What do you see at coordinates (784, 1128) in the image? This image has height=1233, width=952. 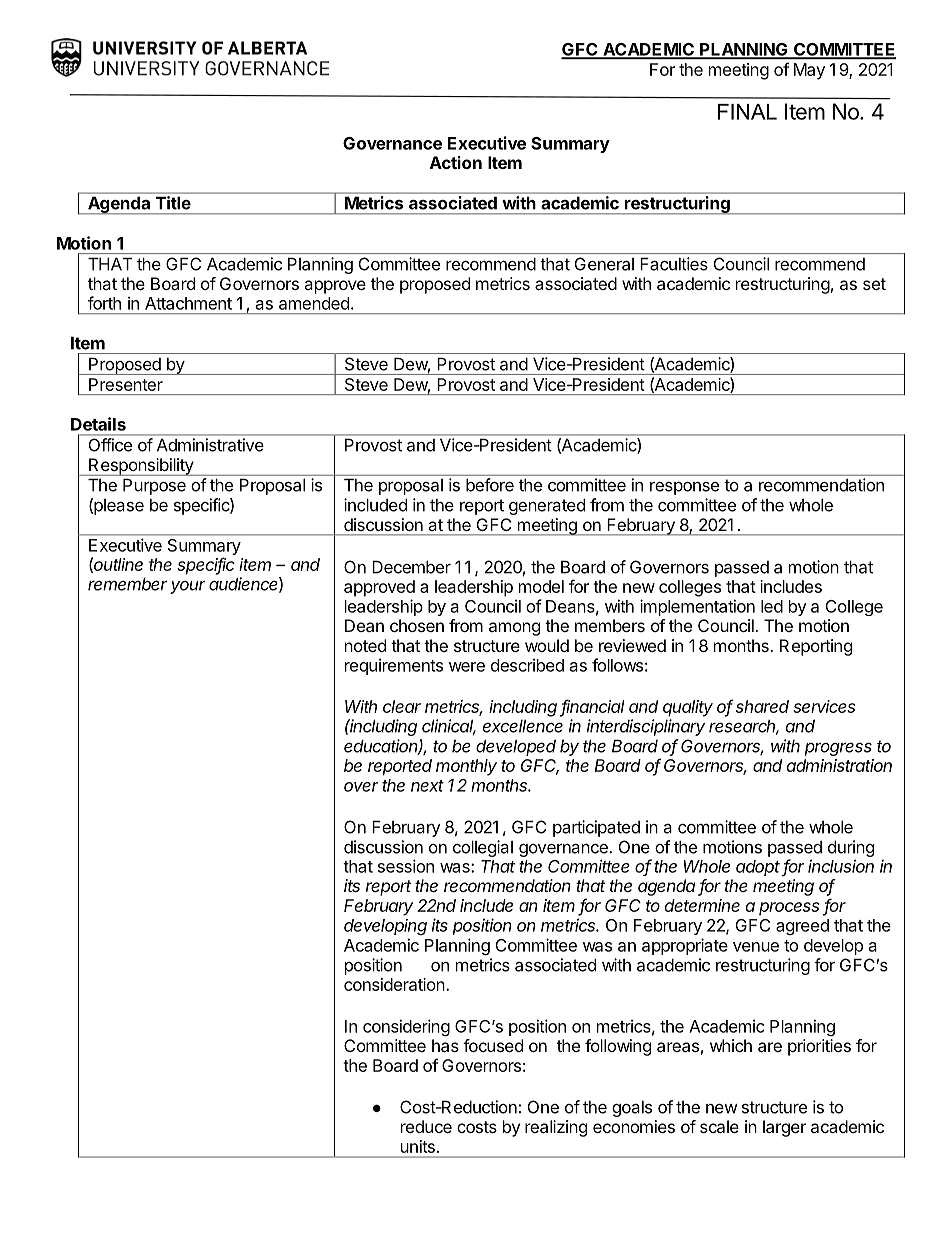 I see `larger` at bounding box center [784, 1128].
